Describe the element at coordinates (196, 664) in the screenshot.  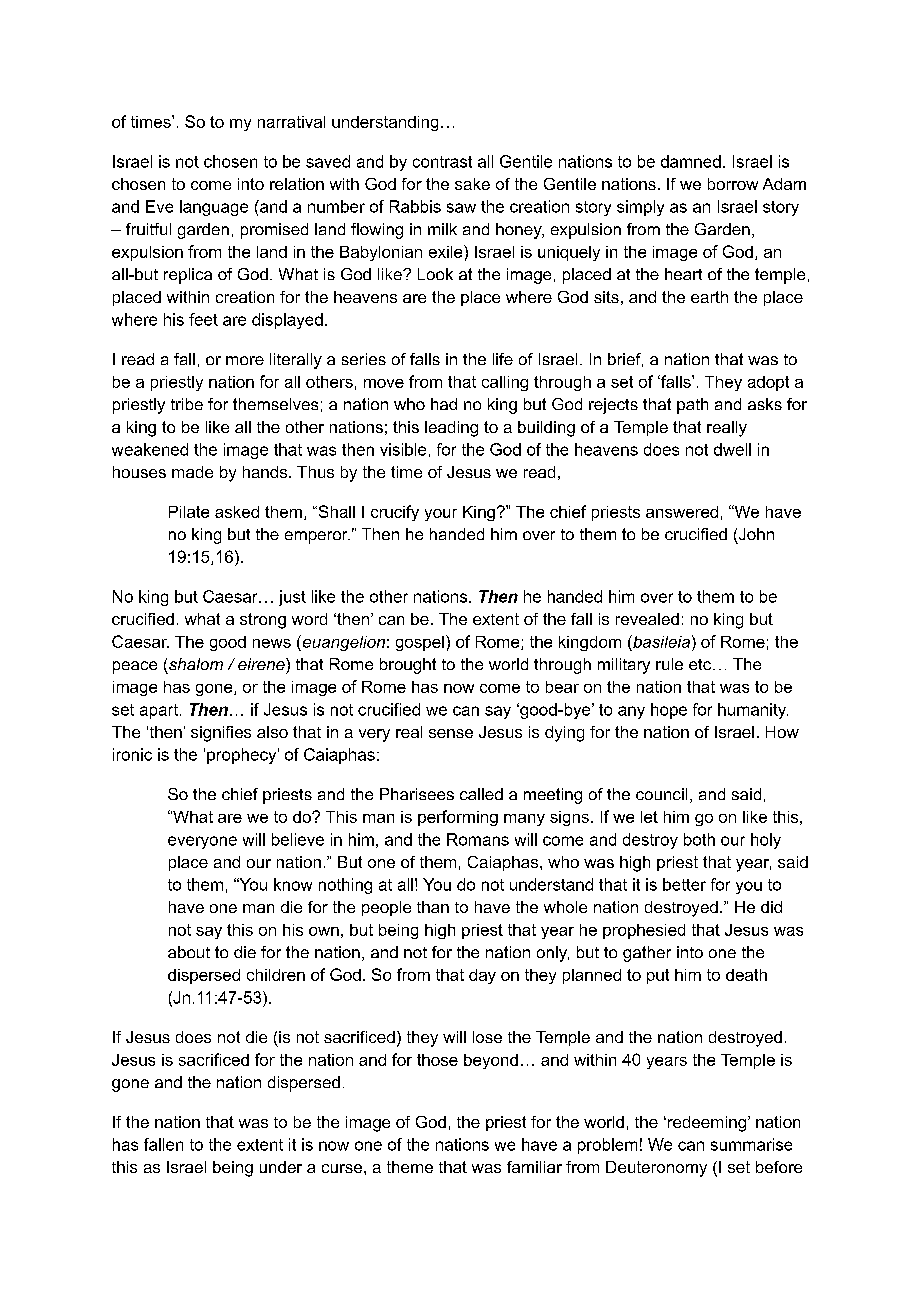
I see `shalom` at that location.
